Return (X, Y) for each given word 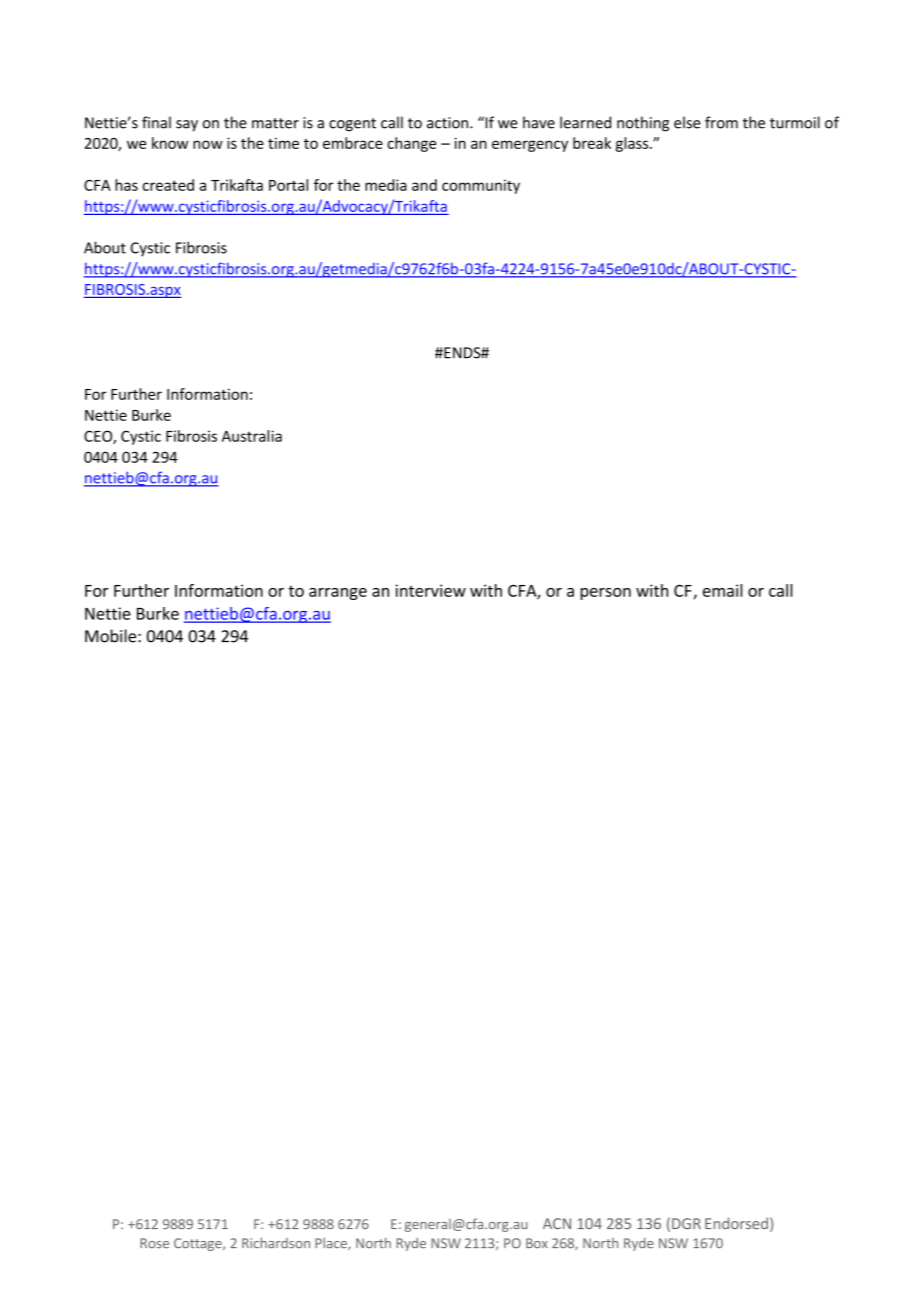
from (721, 122)
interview (430, 590)
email (722, 590)
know (170, 143)
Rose (154, 1243)
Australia (252, 436)
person (605, 594)
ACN (557, 1223)
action (449, 123)
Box (537, 1243)
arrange (338, 594)
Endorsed (736, 1223)
